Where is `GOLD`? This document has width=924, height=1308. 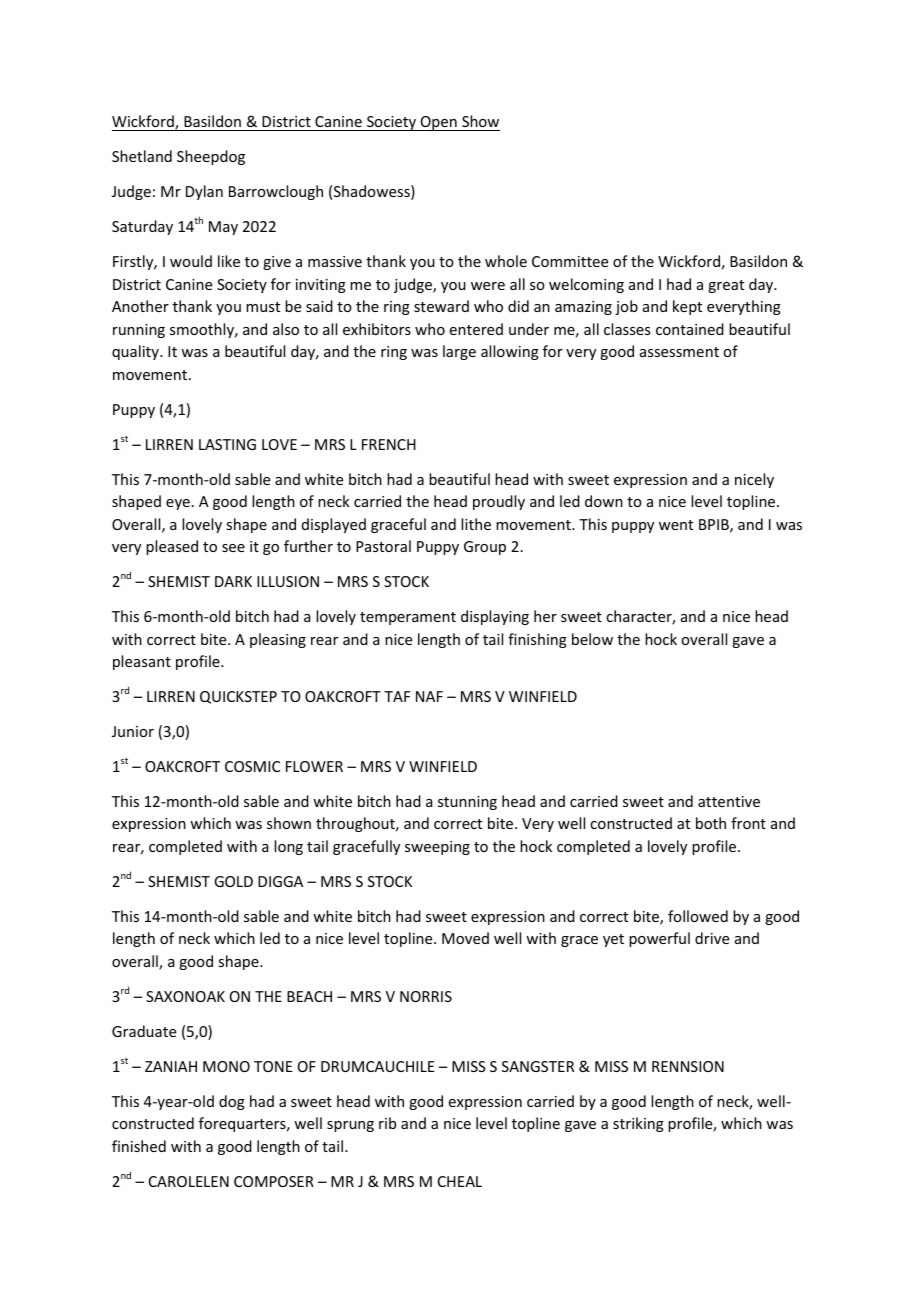 GOLD is located at coordinates (233, 881).
